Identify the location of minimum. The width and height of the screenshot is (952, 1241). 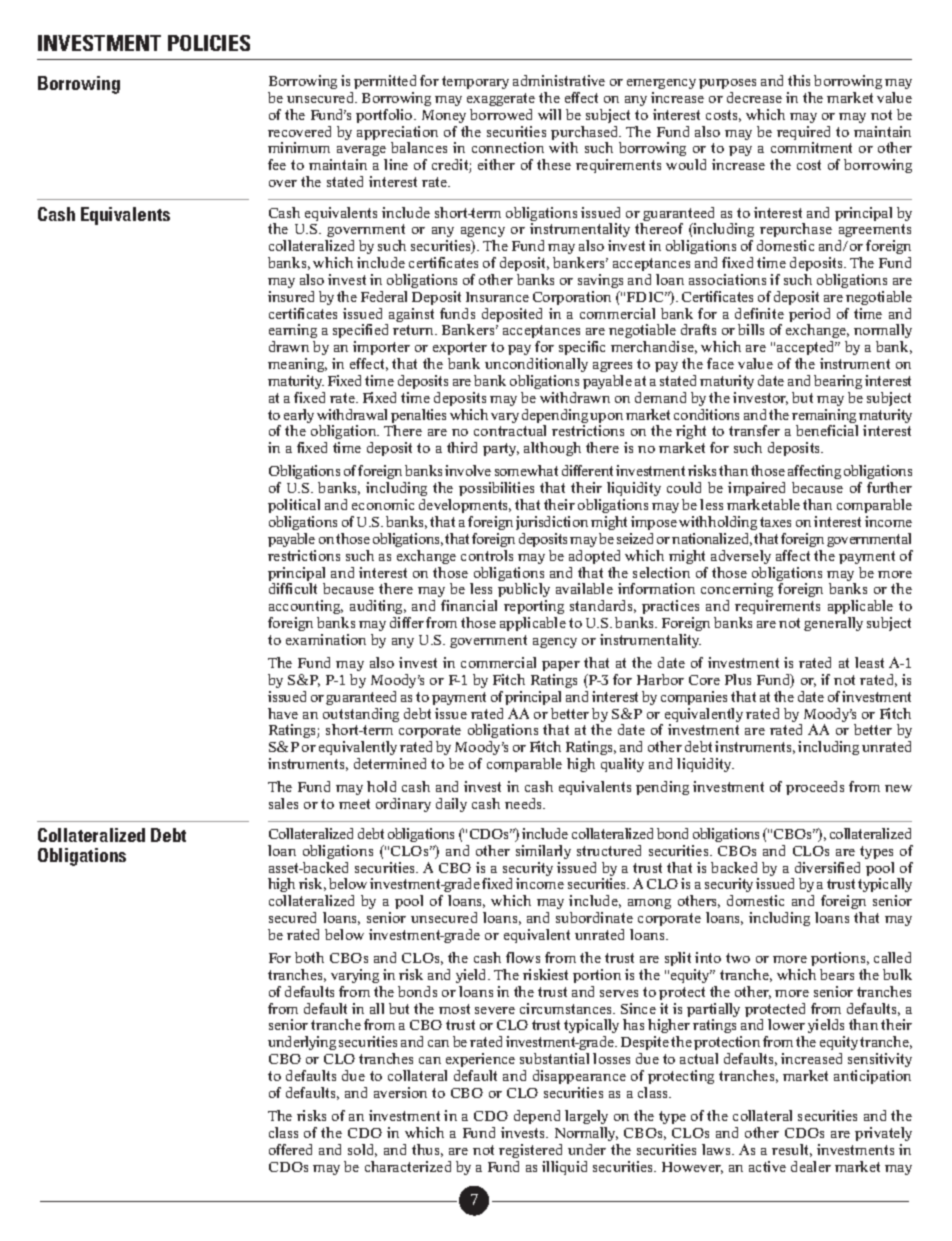
(299, 147).
